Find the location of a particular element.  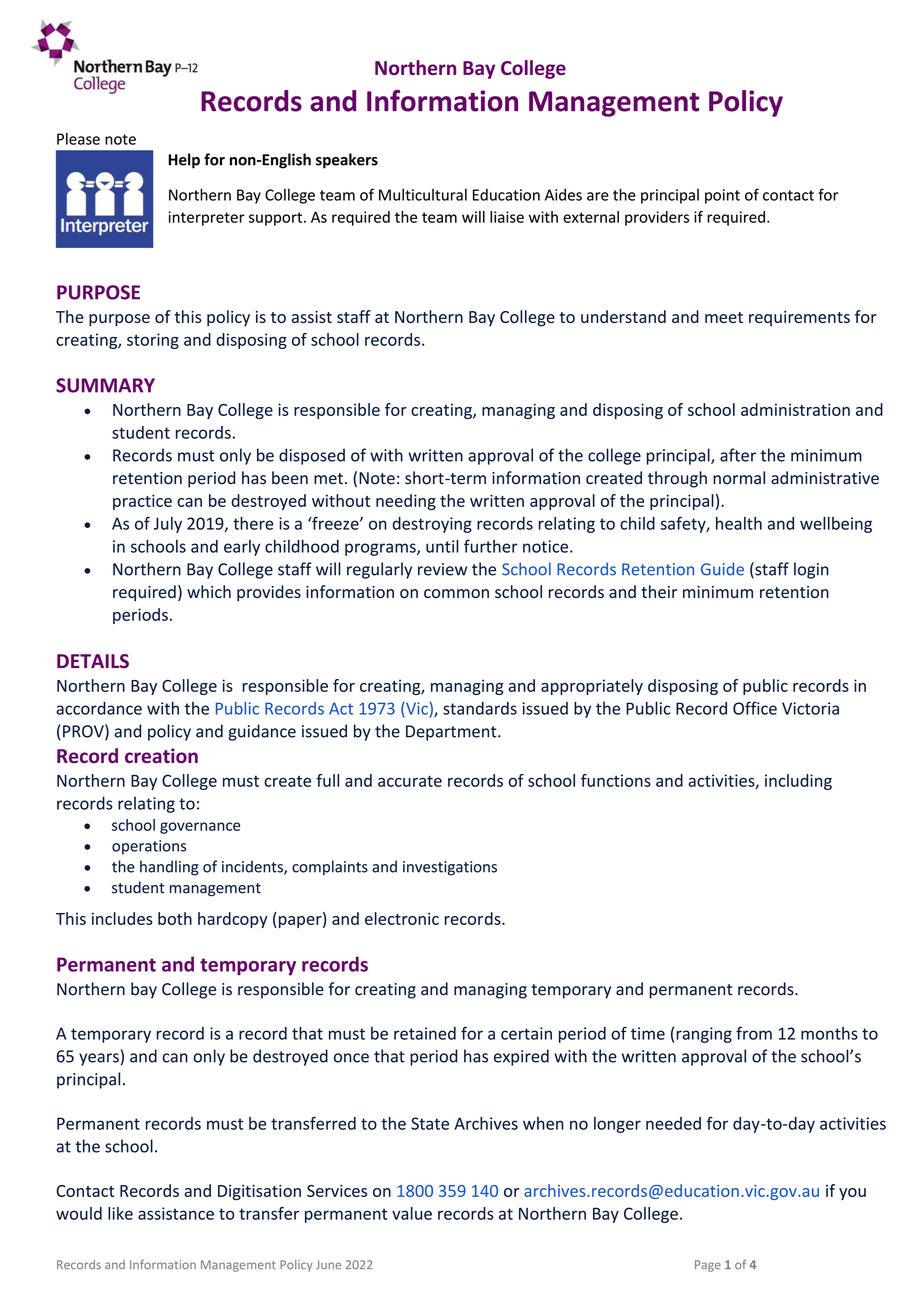

value is located at coordinates (412, 1213).
